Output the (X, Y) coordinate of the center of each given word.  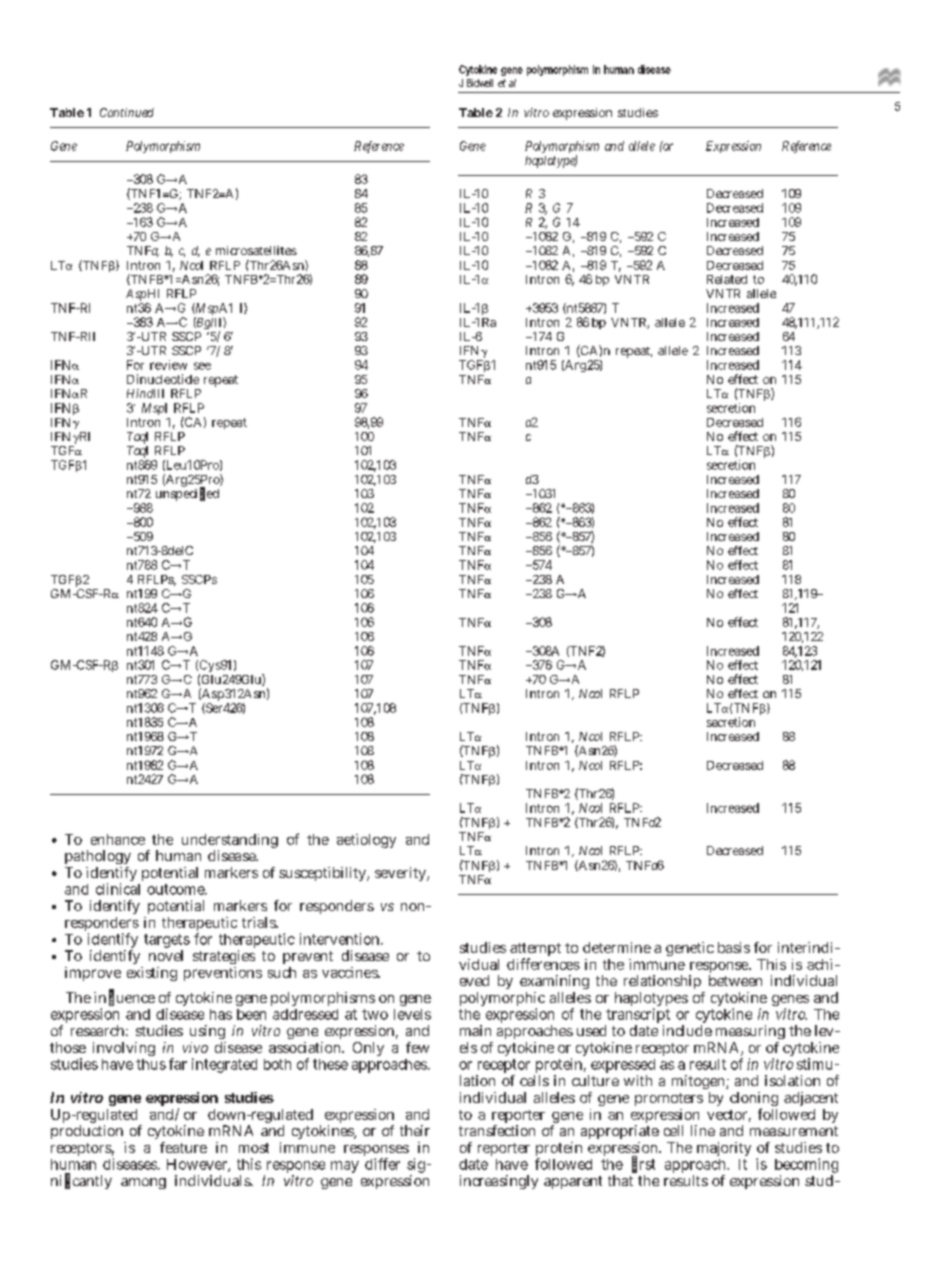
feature (183, 1147)
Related (727, 279)
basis (734, 947)
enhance (118, 839)
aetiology (366, 841)
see (202, 366)
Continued (127, 112)
